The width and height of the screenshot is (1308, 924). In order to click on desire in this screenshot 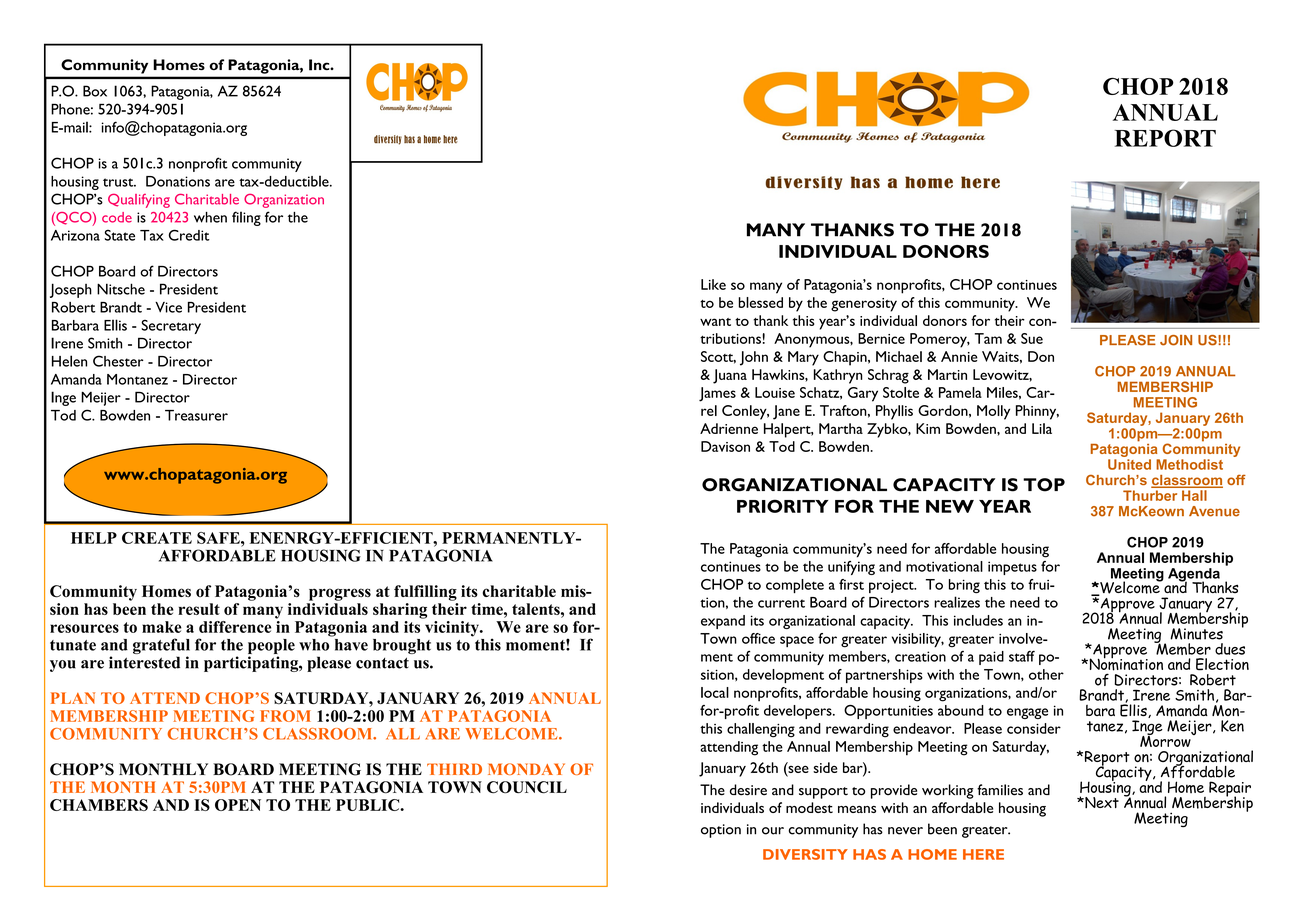, I will do `click(748, 790)`.
